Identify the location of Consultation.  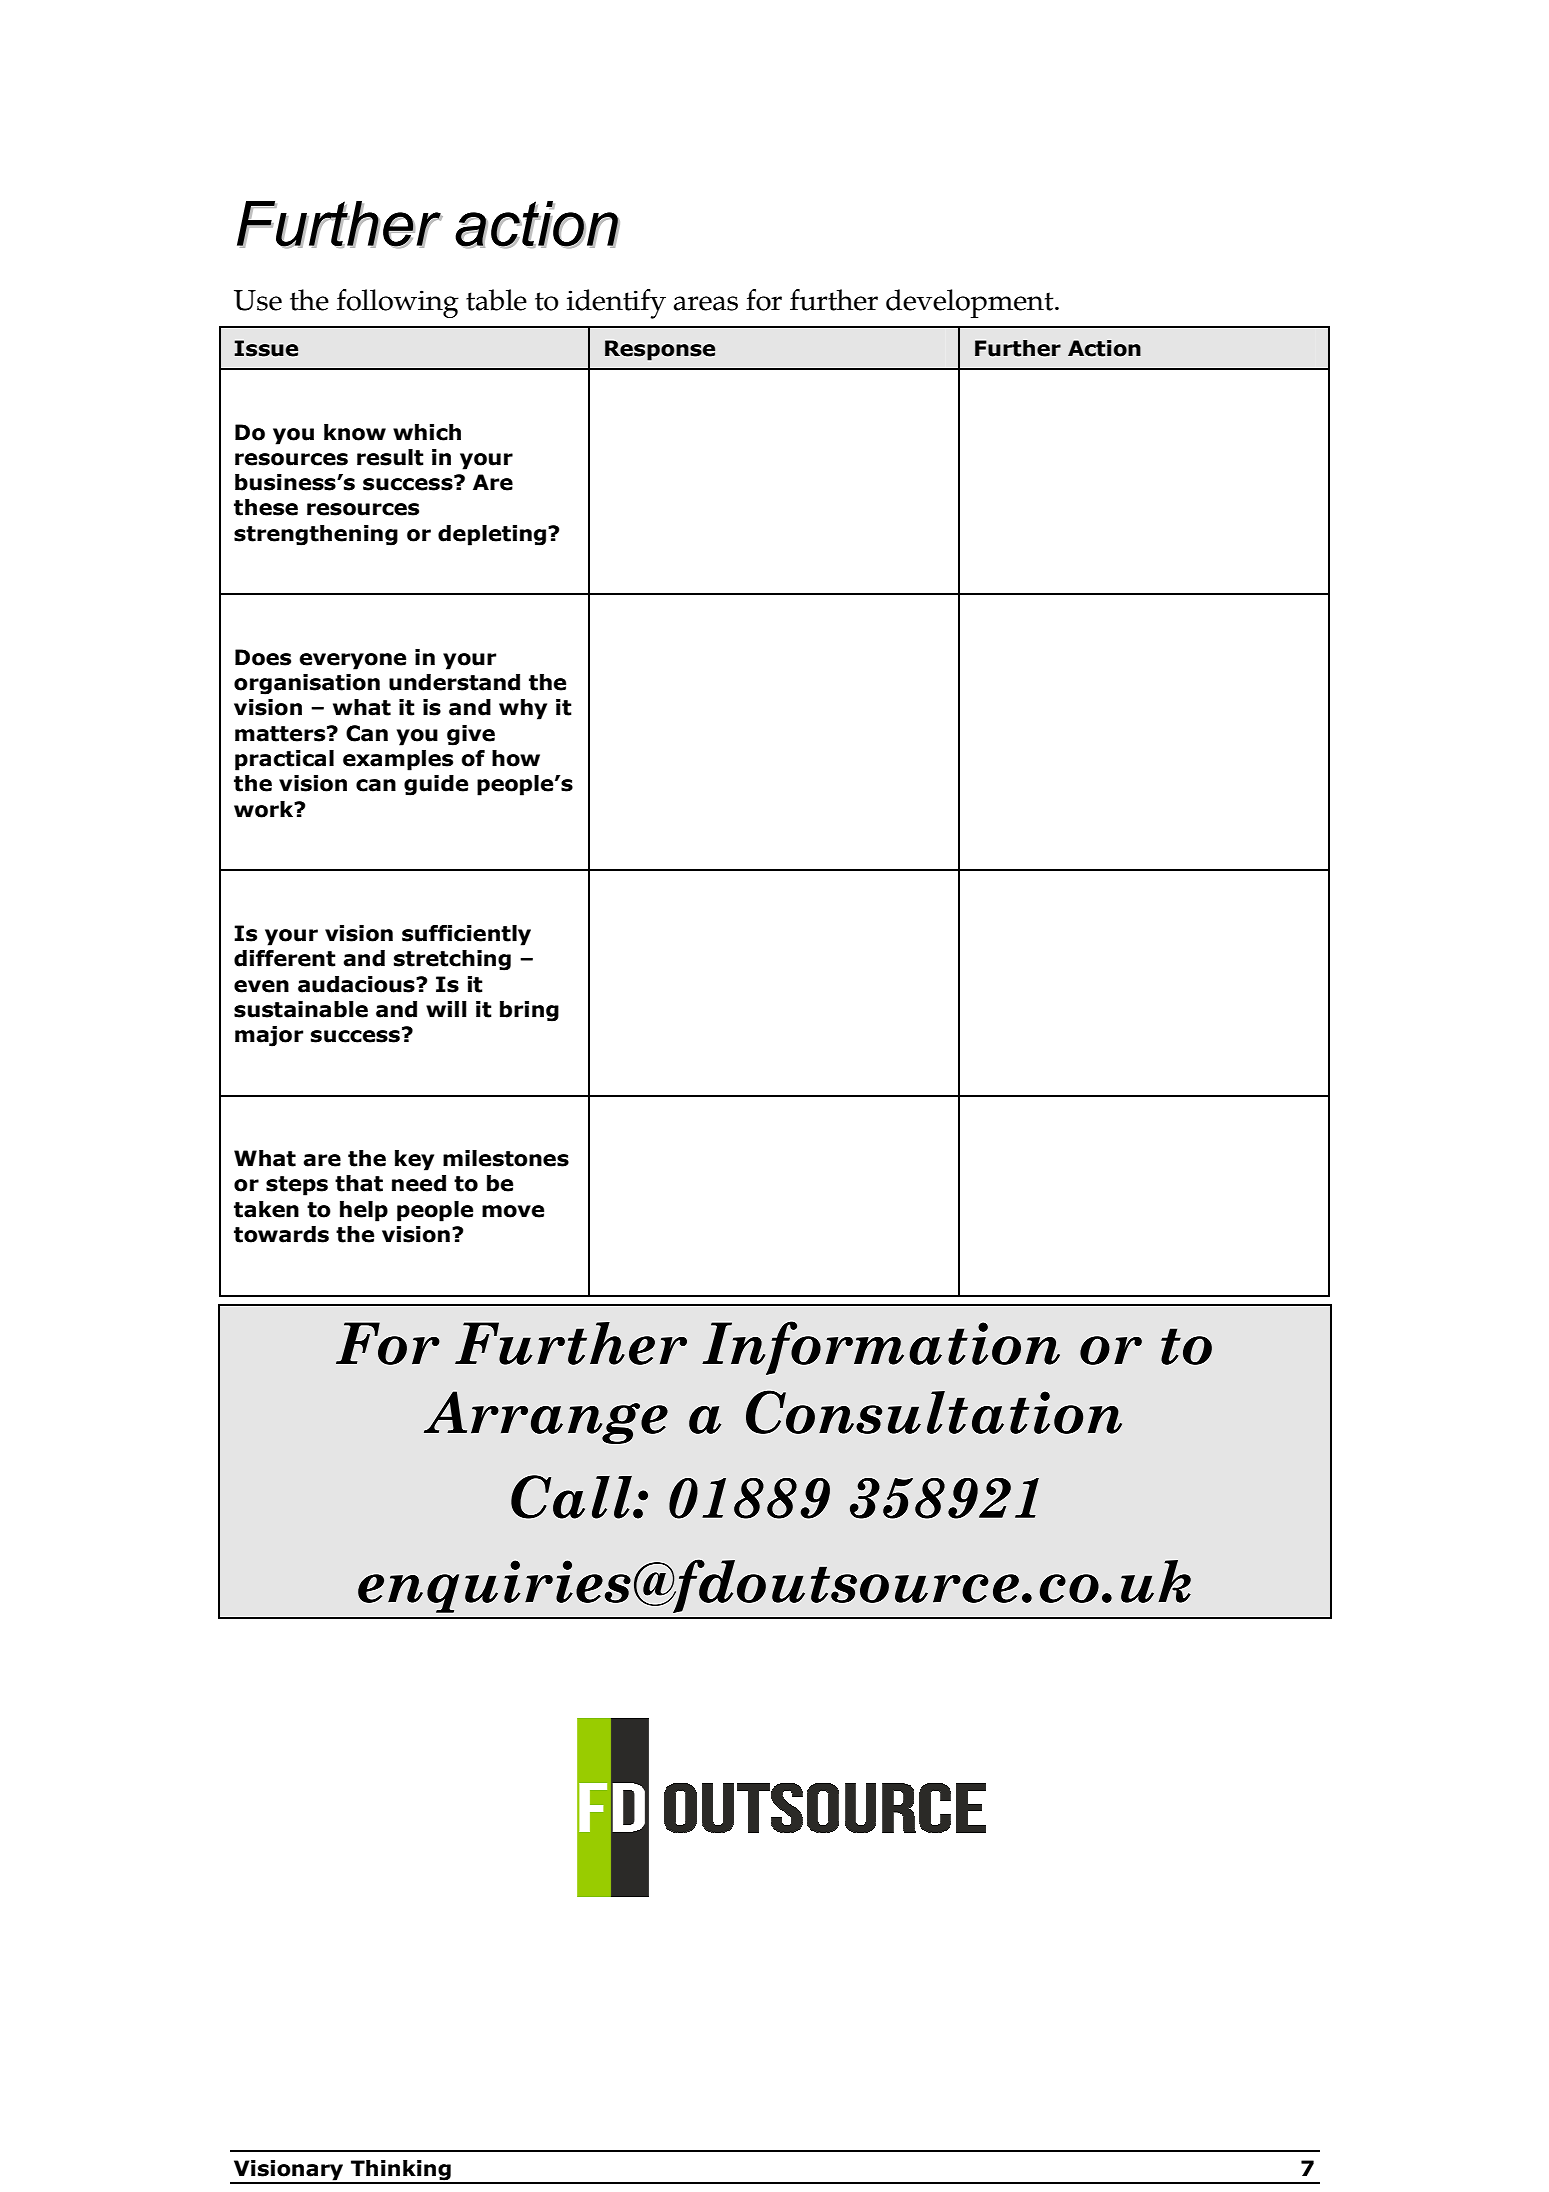
(934, 1412).
